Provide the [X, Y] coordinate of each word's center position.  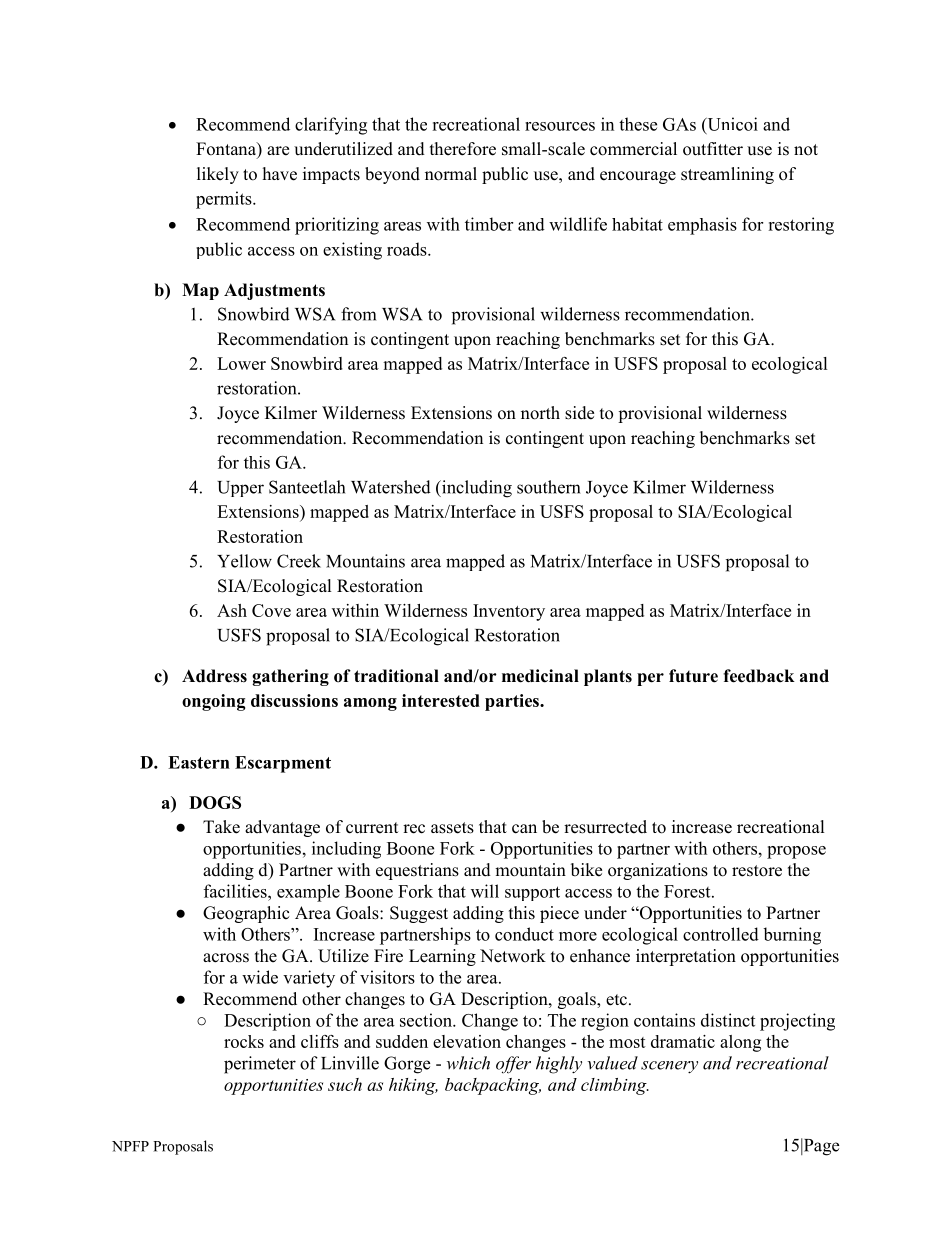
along [740, 1043]
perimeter [260, 1065]
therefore [463, 149]
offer [513, 1065]
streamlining [727, 175]
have [280, 174]
